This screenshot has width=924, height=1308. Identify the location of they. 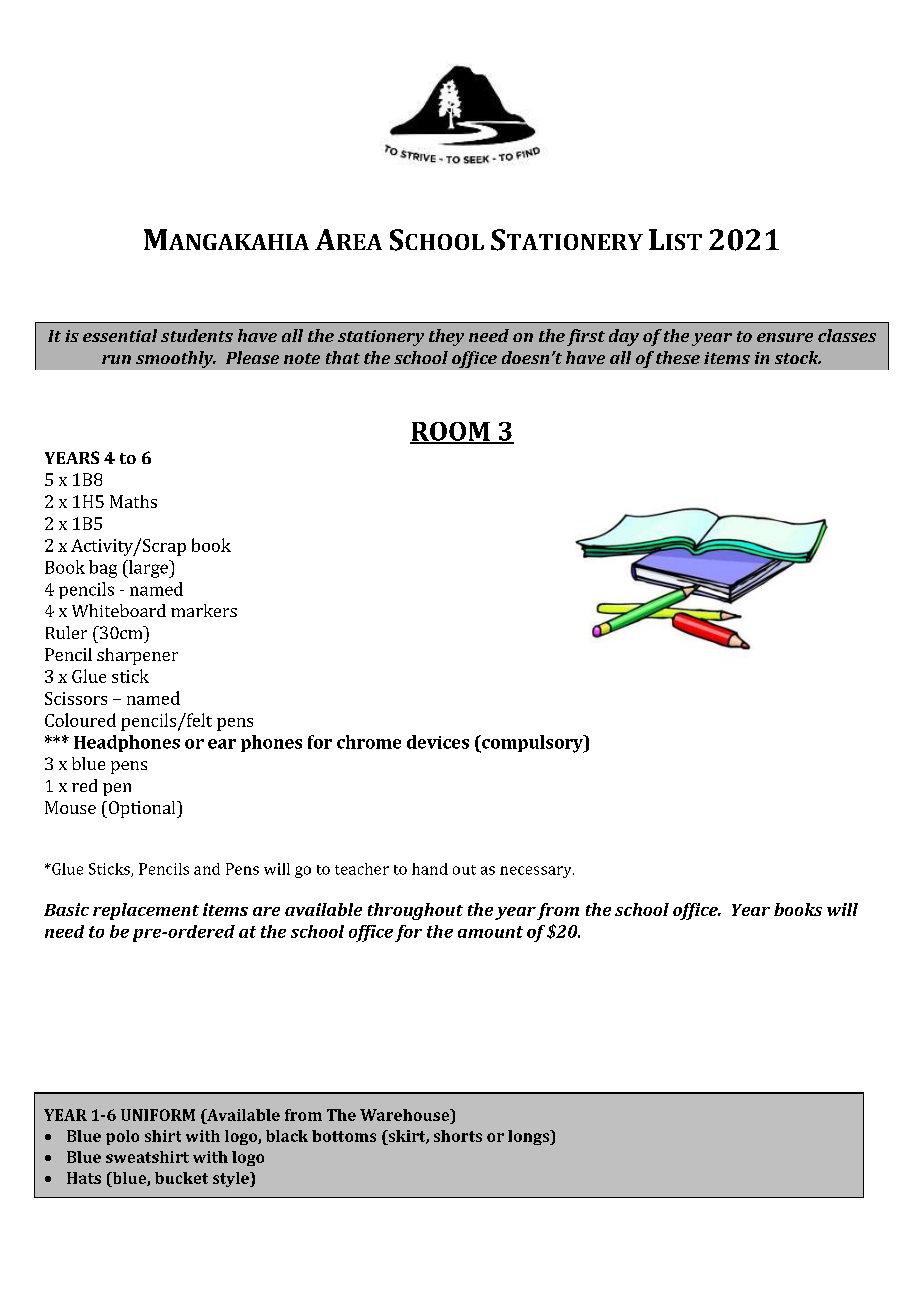
(446, 337).
